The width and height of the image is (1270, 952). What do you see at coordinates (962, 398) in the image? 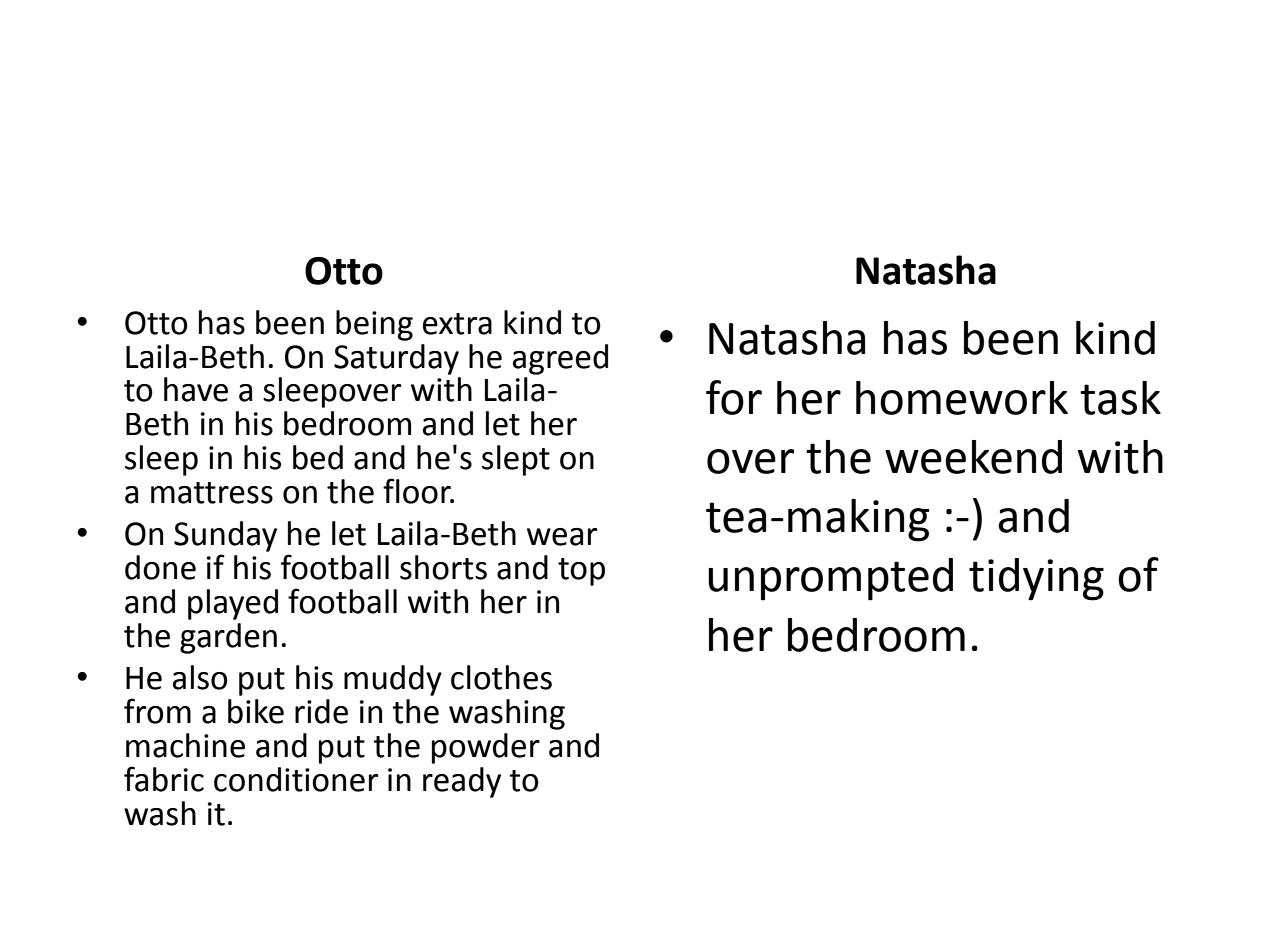
I see `homework` at bounding box center [962, 398].
